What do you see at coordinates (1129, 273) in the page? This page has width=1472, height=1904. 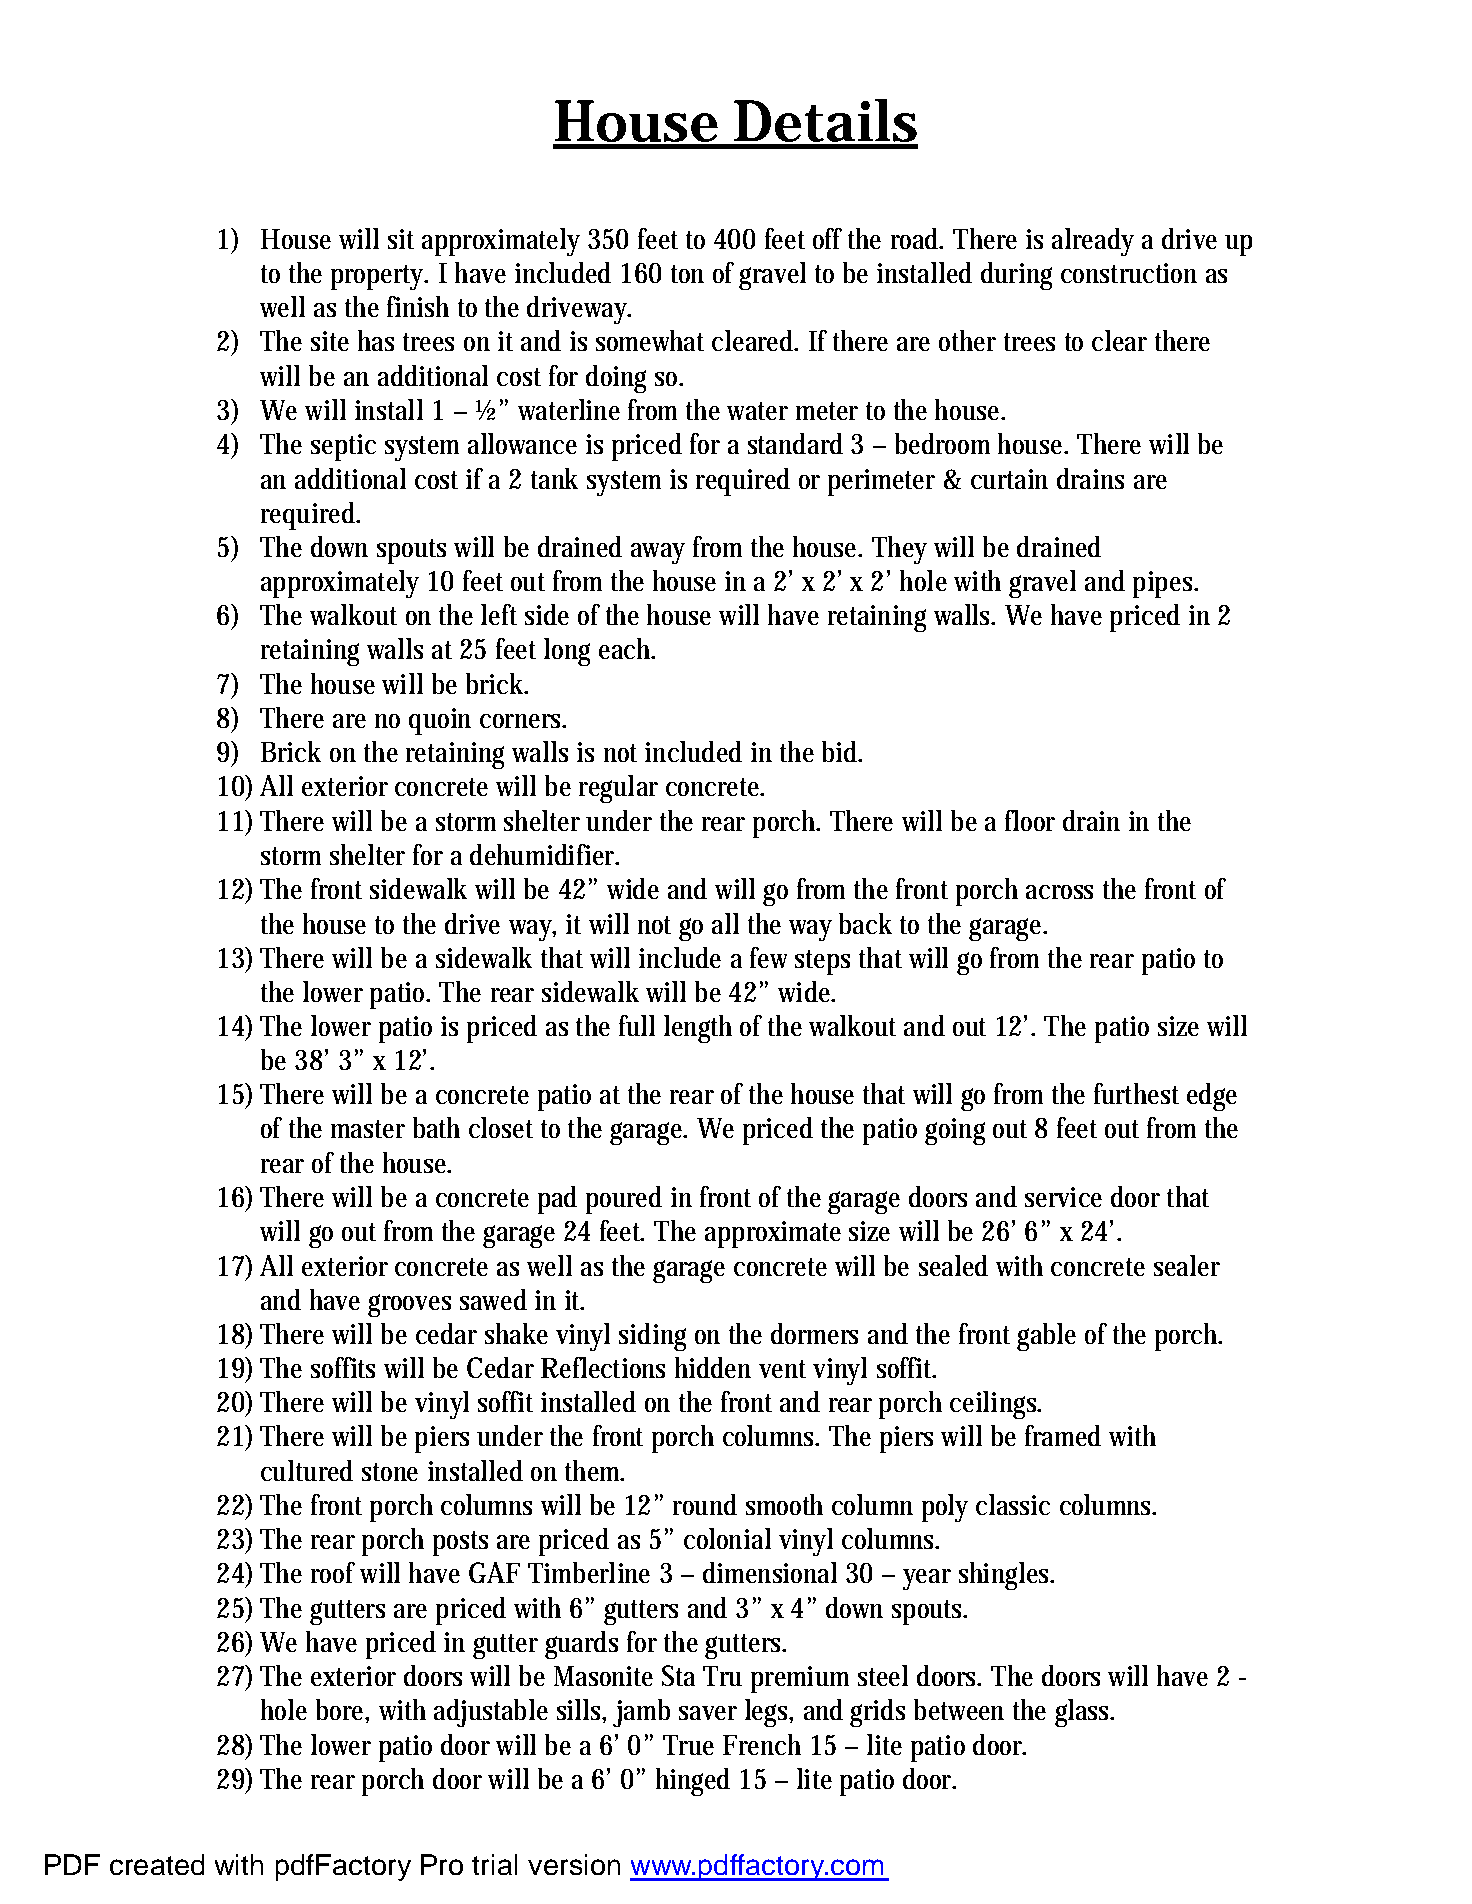 I see `construction` at bounding box center [1129, 273].
